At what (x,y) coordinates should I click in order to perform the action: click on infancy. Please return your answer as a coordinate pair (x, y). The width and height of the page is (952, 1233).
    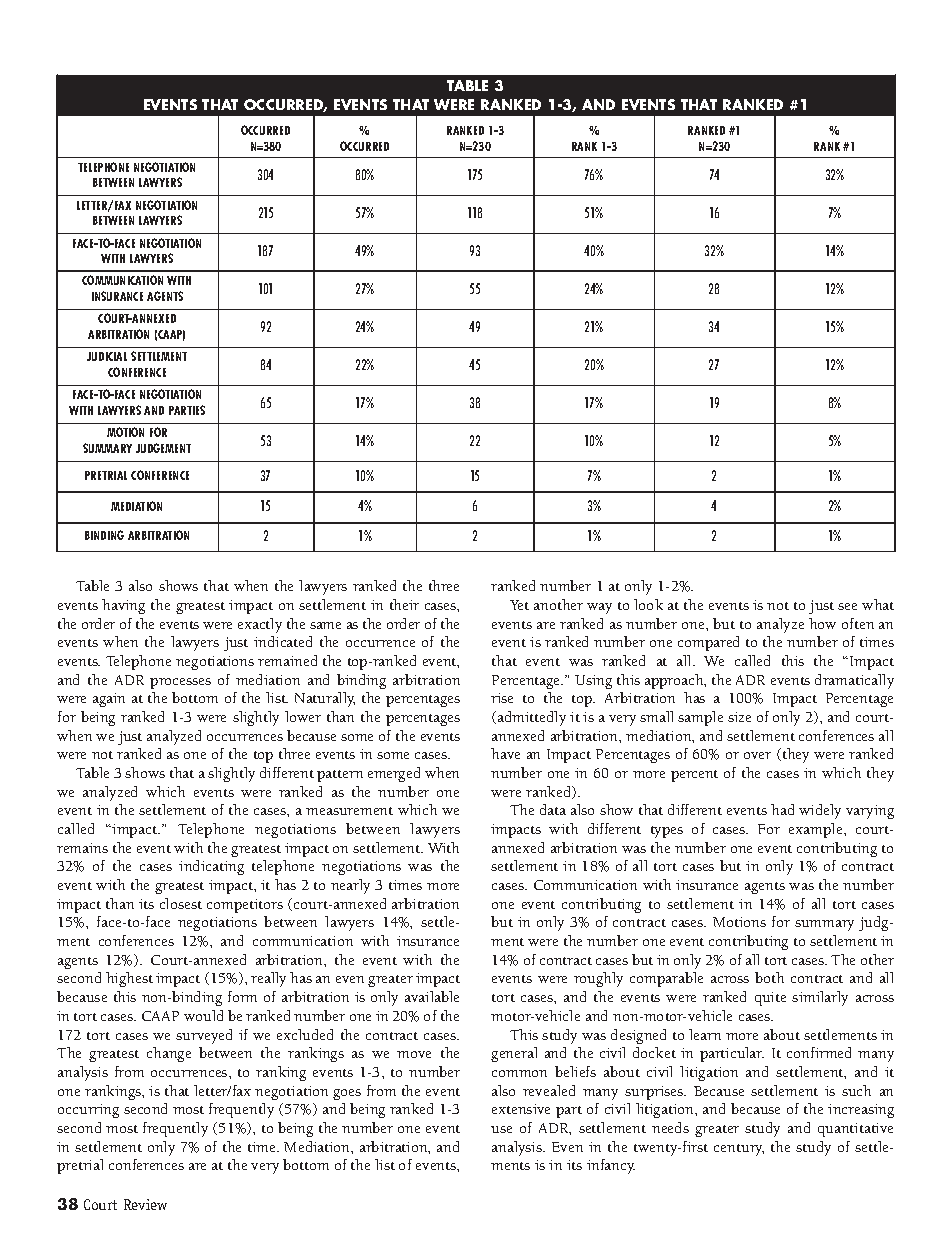
    Looking at the image, I should click on (611, 1166).
